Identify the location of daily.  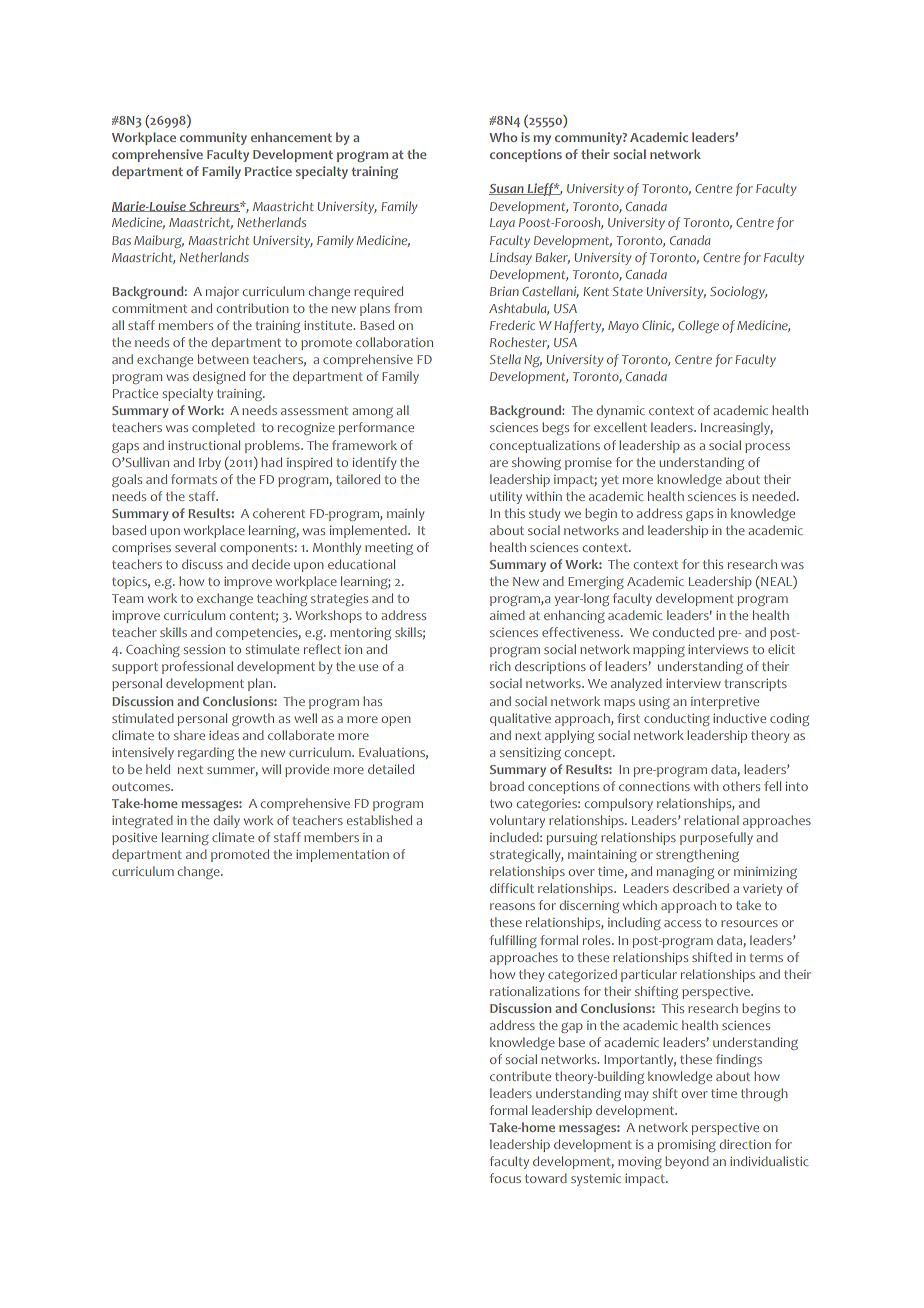
(227, 821).
